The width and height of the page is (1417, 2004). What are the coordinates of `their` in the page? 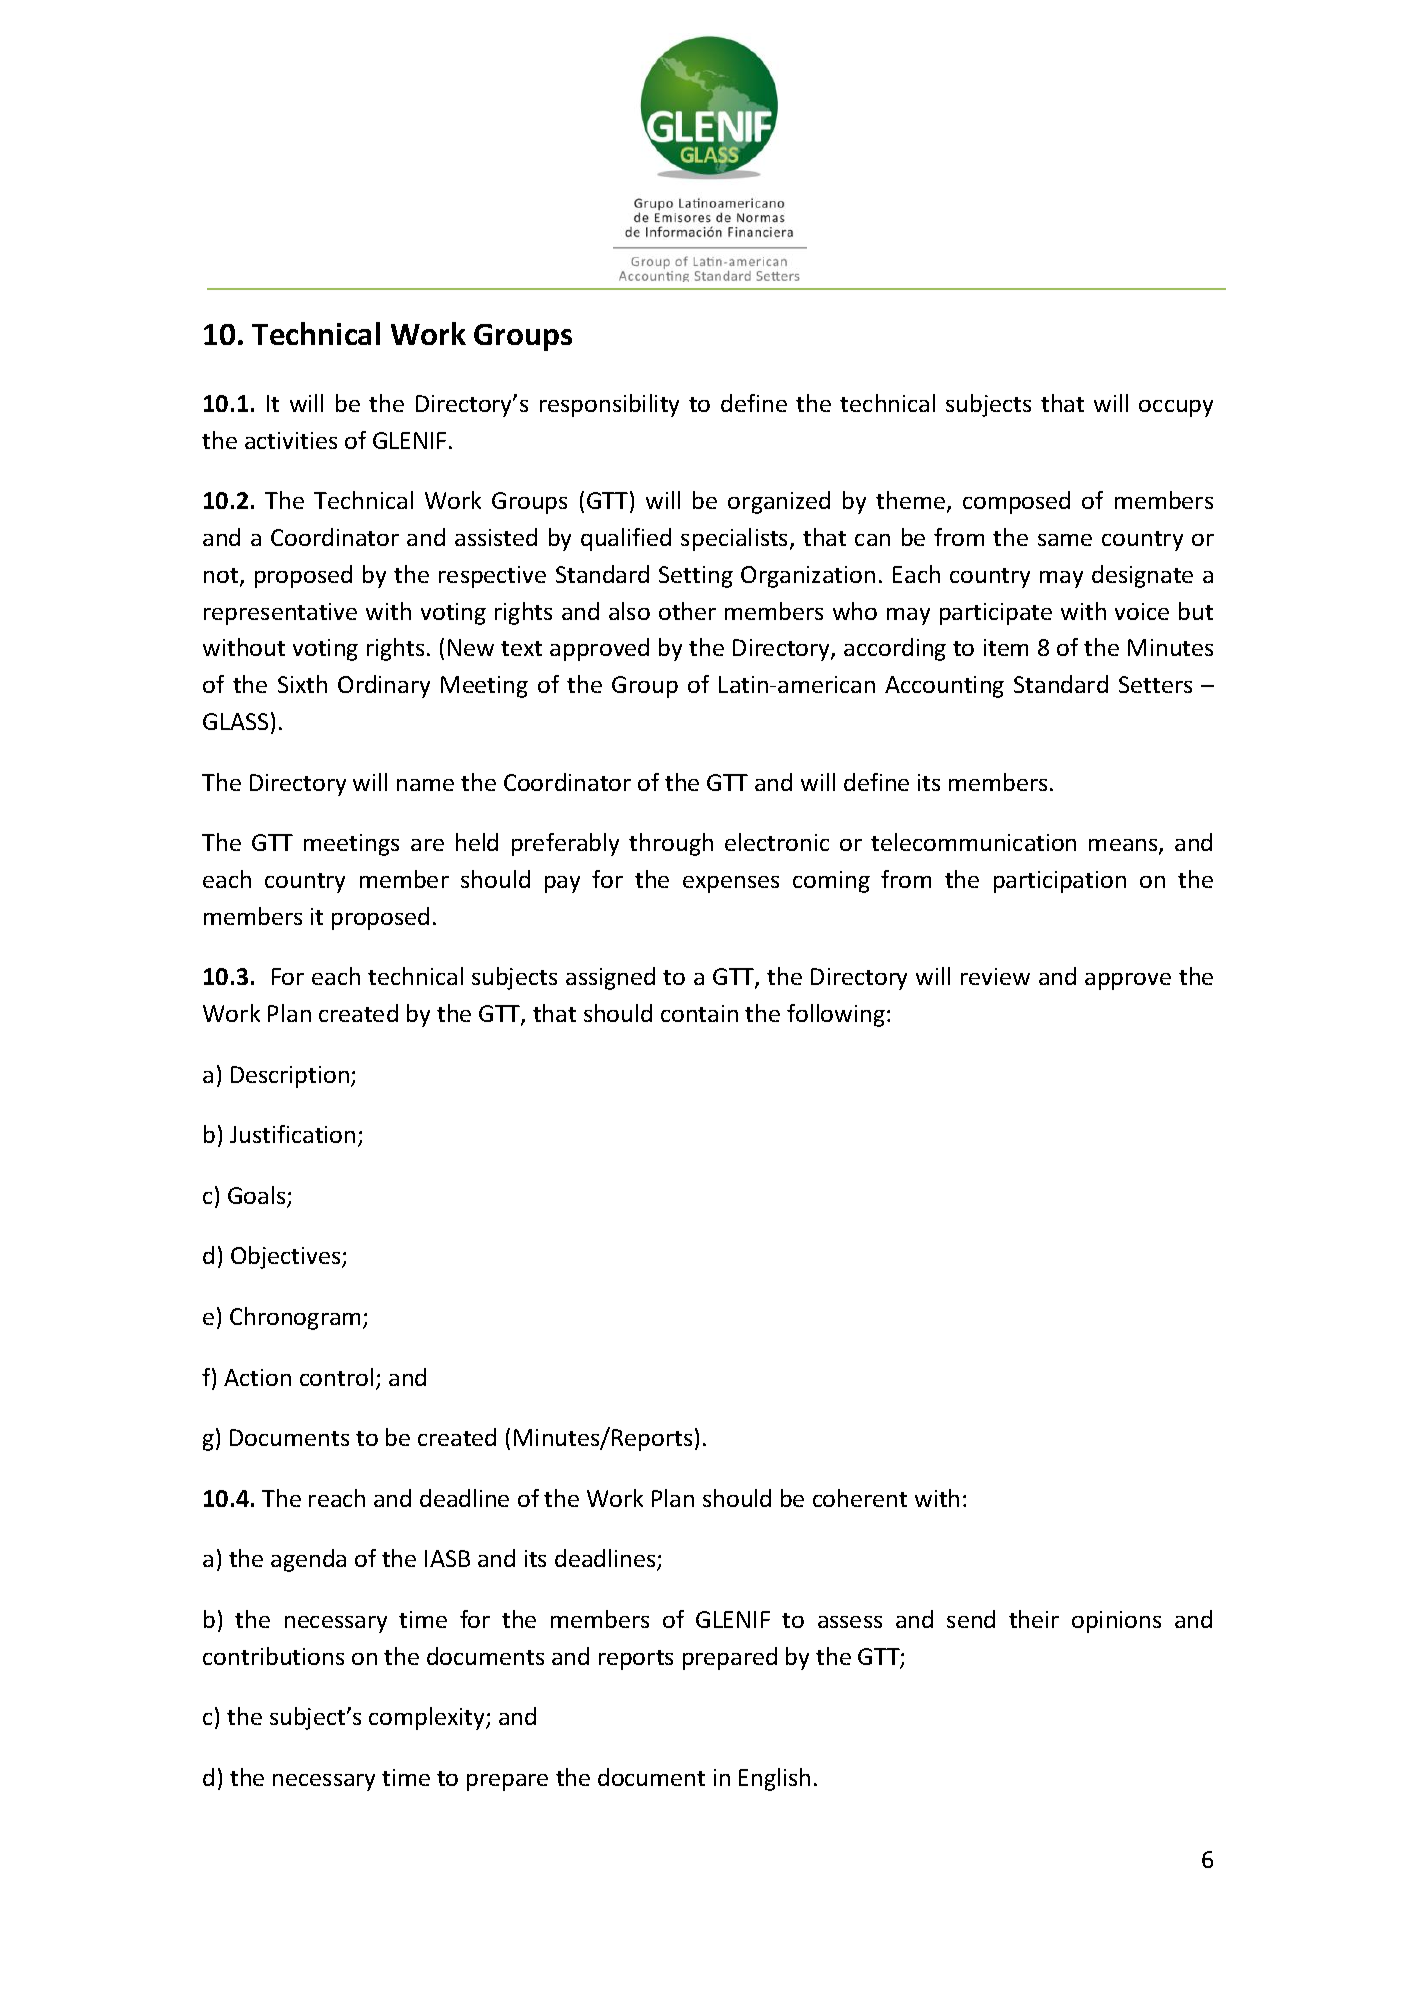 It's located at (1034, 1619).
